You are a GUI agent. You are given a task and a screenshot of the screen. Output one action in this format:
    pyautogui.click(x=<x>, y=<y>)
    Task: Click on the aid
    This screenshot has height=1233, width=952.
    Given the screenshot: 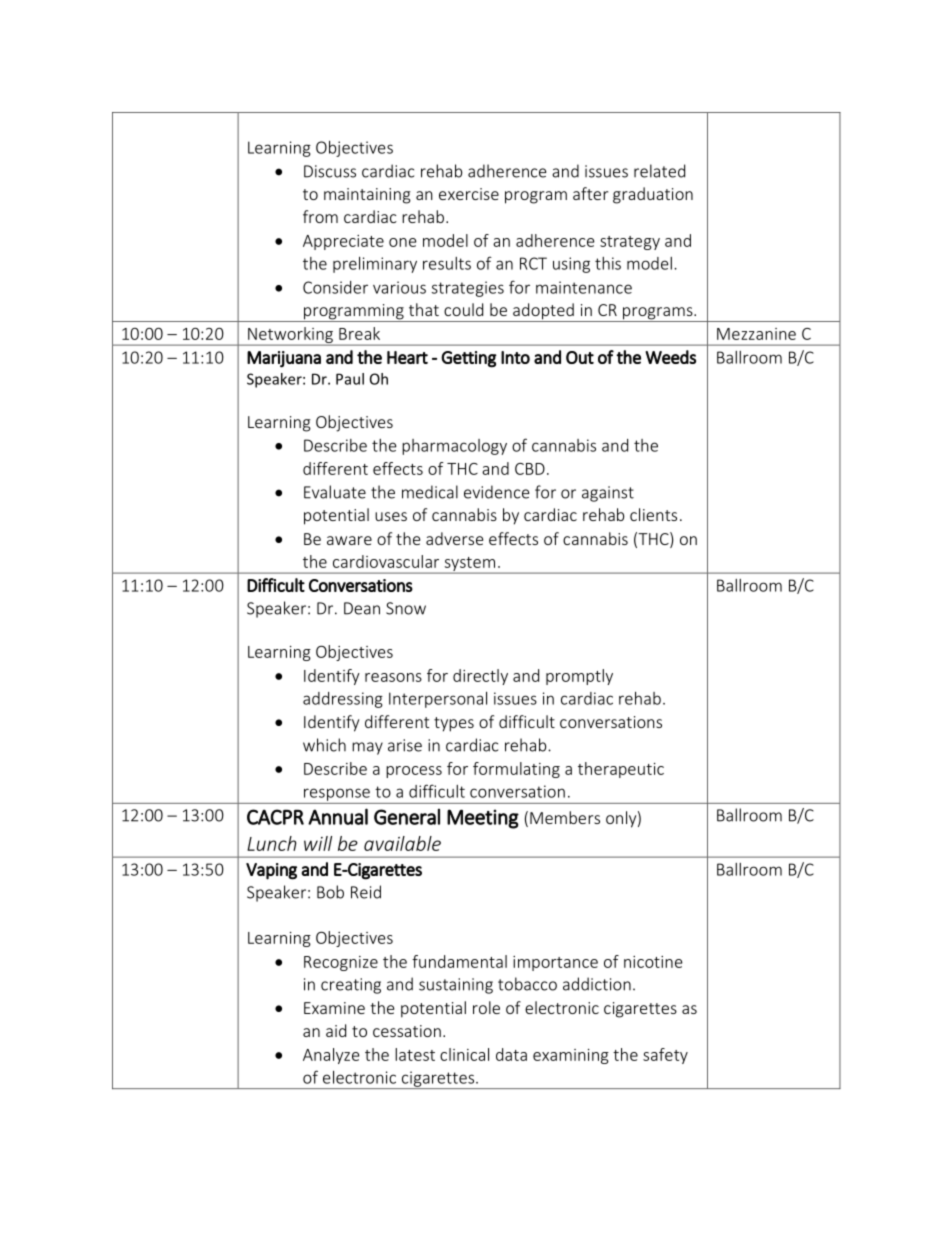 What is the action you would take?
    pyautogui.click(x=336, y=1030)
